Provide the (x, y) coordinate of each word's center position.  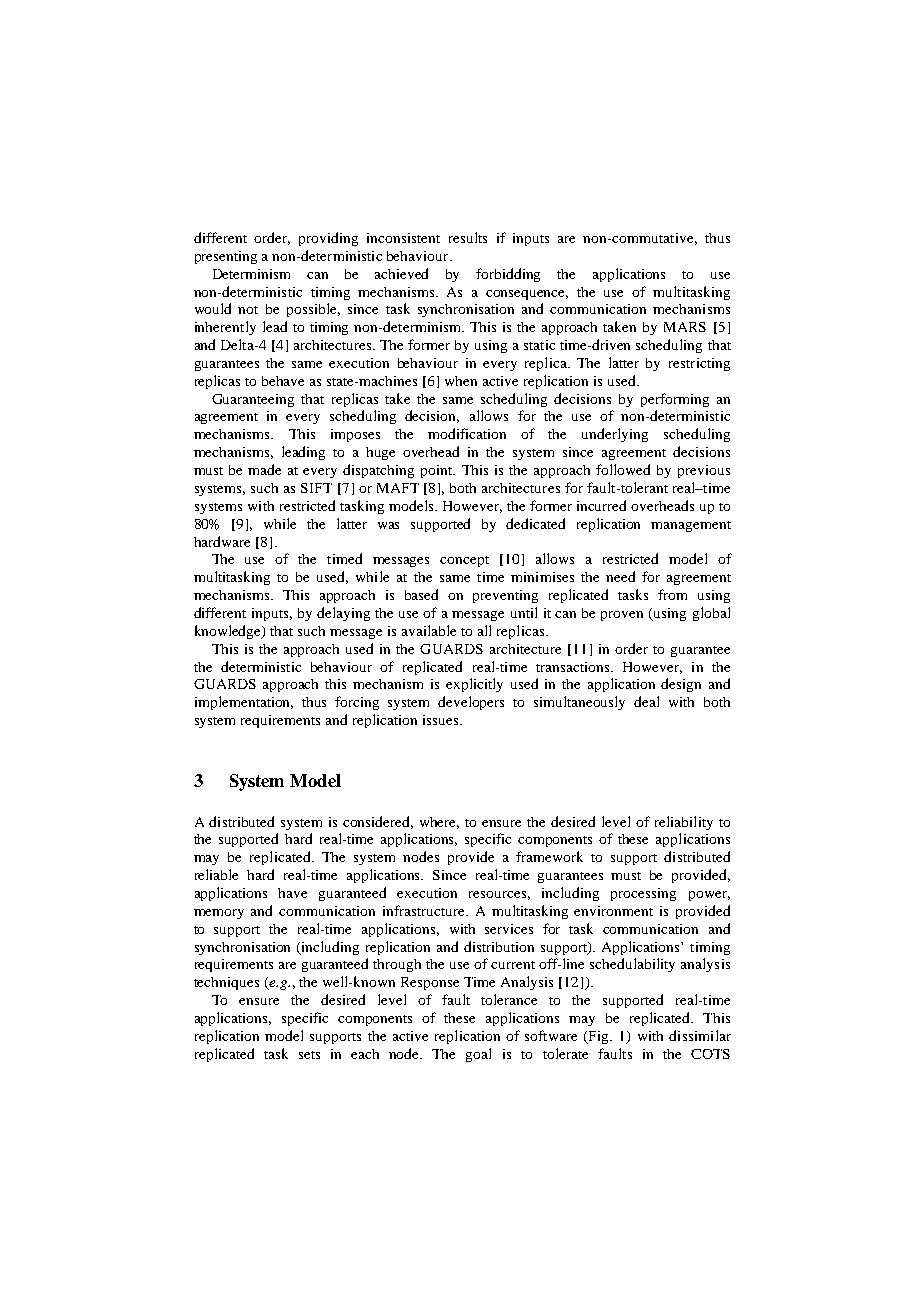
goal (478, 1055)
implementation (244, 703)
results (468, 237)
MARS (685, 327)
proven (622, 616)
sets (309, 1055)
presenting (226, 257)
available (429, 630)
